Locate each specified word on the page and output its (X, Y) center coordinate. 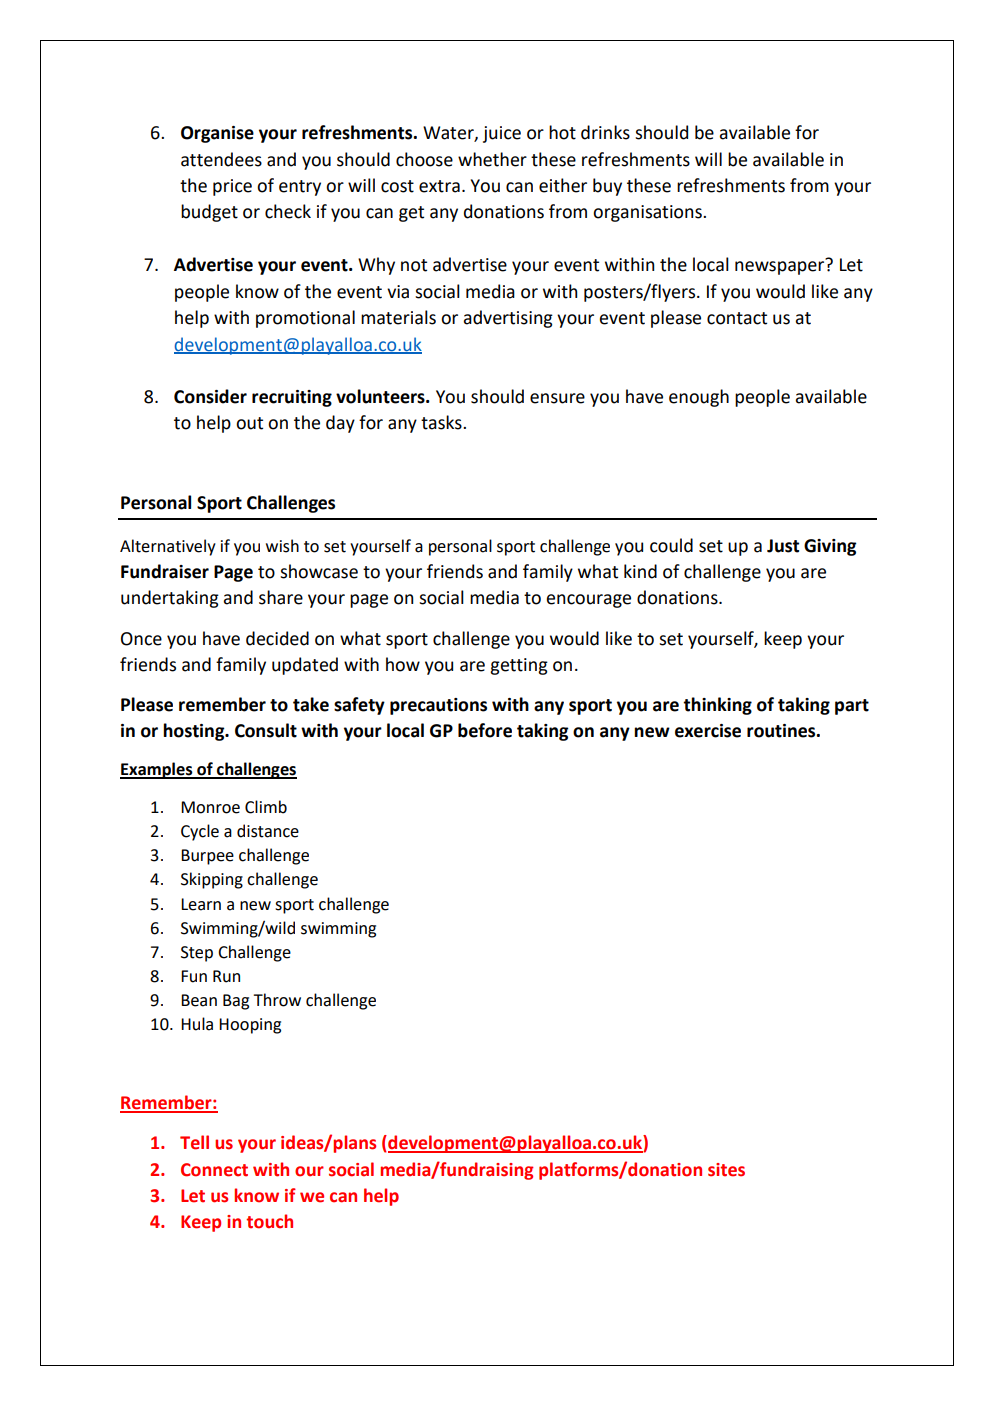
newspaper (781, 267)
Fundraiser (165, 571)
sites (726, 1170)
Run (226, 976)
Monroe (210, 807)
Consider (210, 396)
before (485, 730)
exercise (708, 731)
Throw (277, 1000)
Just (783, 546)
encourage (588, 601)
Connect (214, 1170)
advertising (508, 319)
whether (492, 159)
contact (737, 318)
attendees (221, 159)
